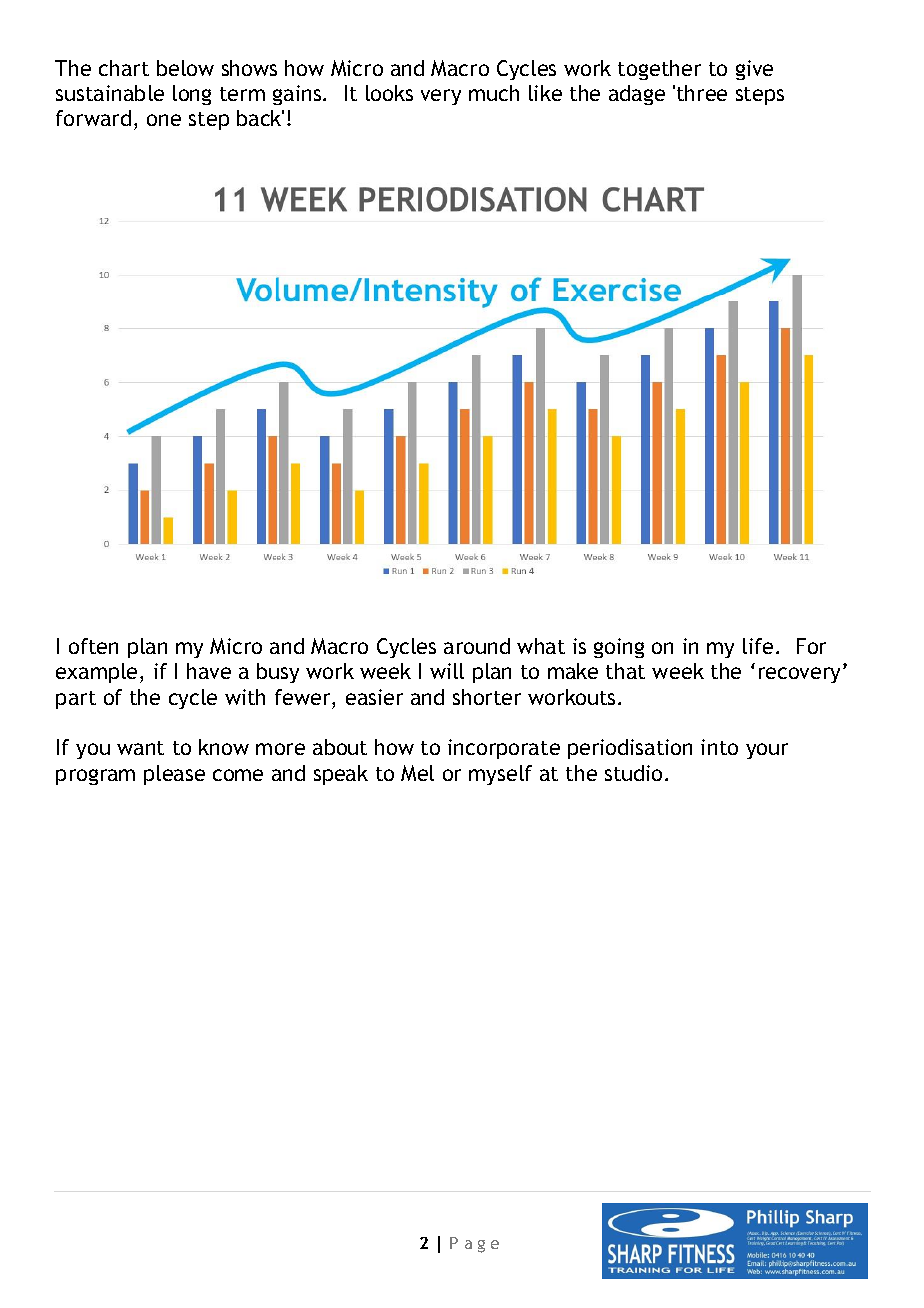 The image size is (924, 1308). Describe the element at coordinates (702, 93) in the page. I see `three` at that location.
